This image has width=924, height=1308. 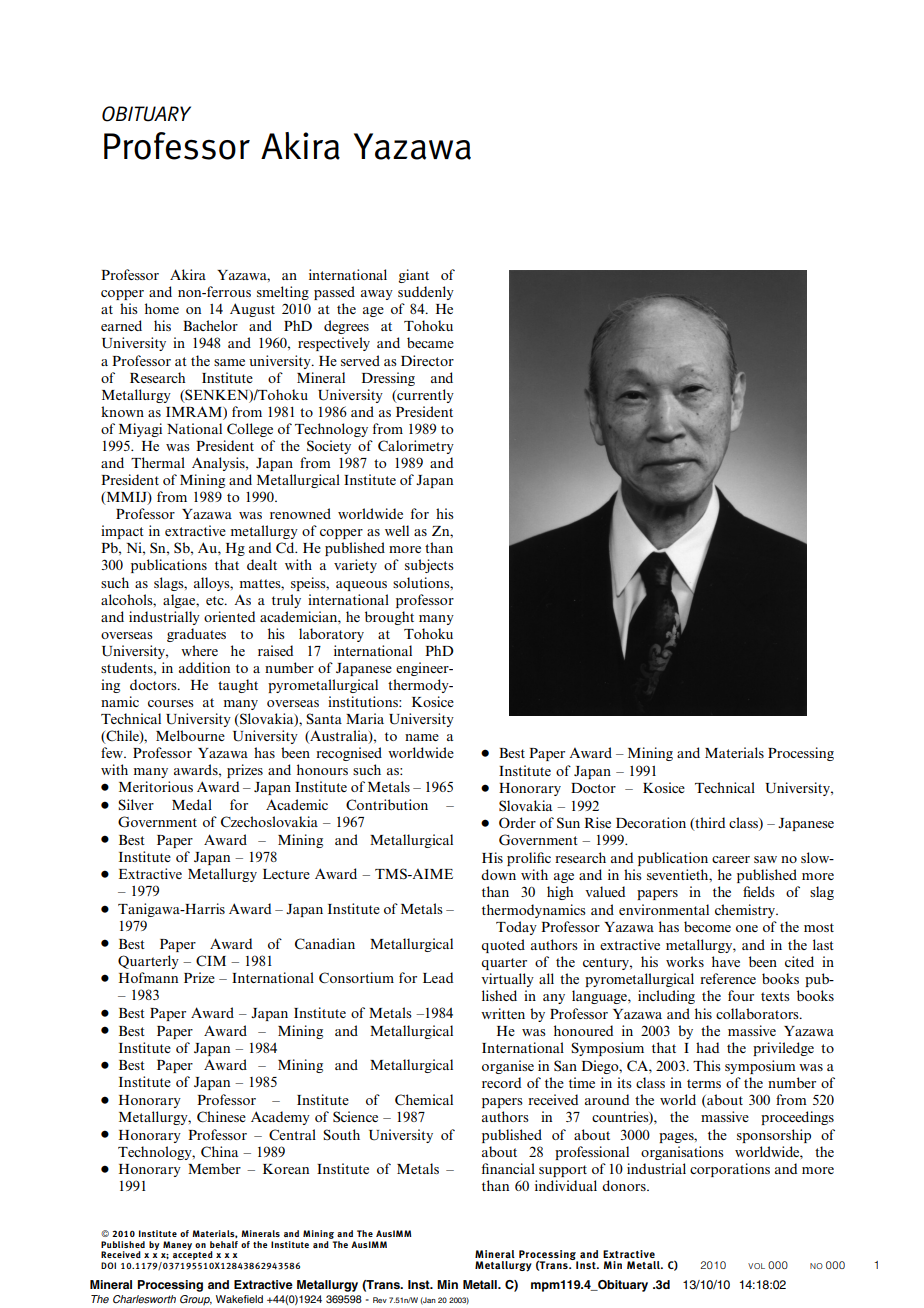 I want to click on Rev, so click(x=380, y=1300).
